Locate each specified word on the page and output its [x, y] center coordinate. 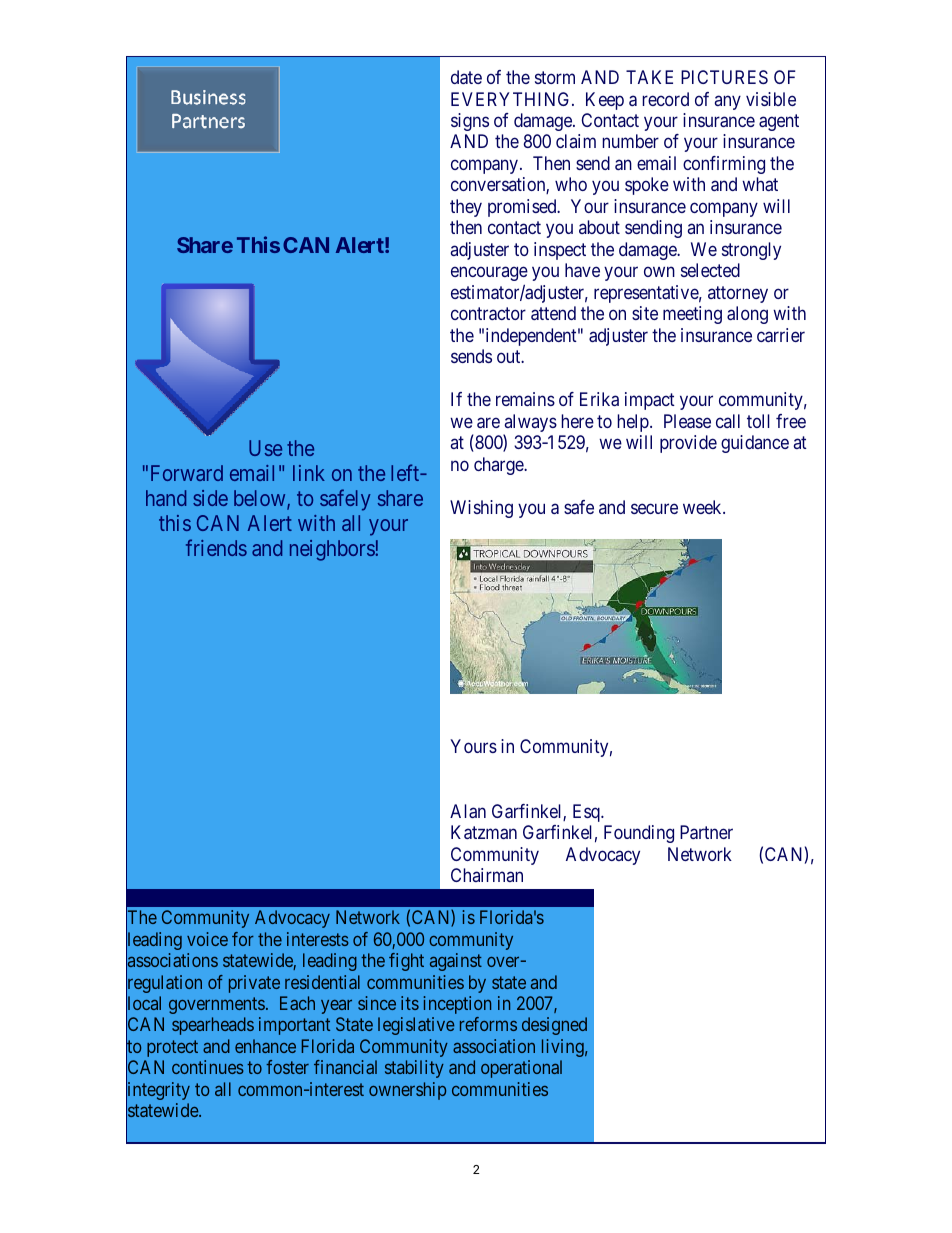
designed [554, 1026]
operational [521, 1069]
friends [216, 547]
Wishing [481, 509]
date [466, 77]
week [703, 507]
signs [470, 122]
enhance [265, 1046]
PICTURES [724, 77]
